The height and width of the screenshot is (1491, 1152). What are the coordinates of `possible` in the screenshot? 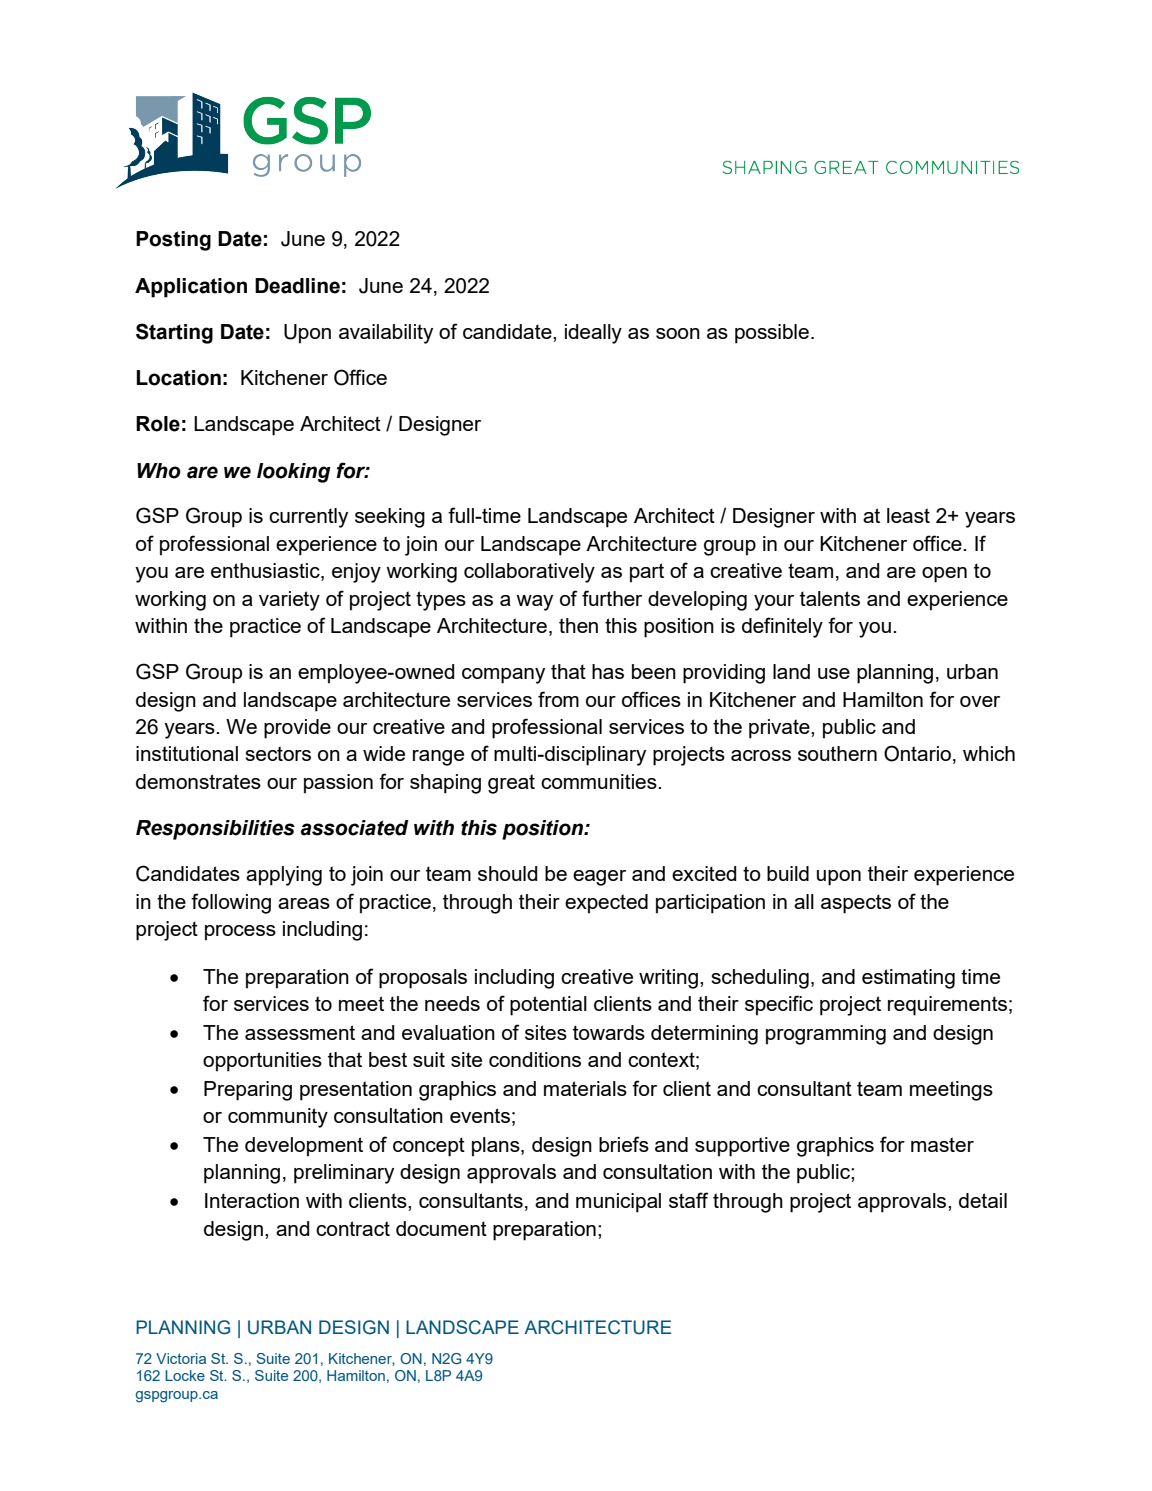 It's located at (772, 334).
